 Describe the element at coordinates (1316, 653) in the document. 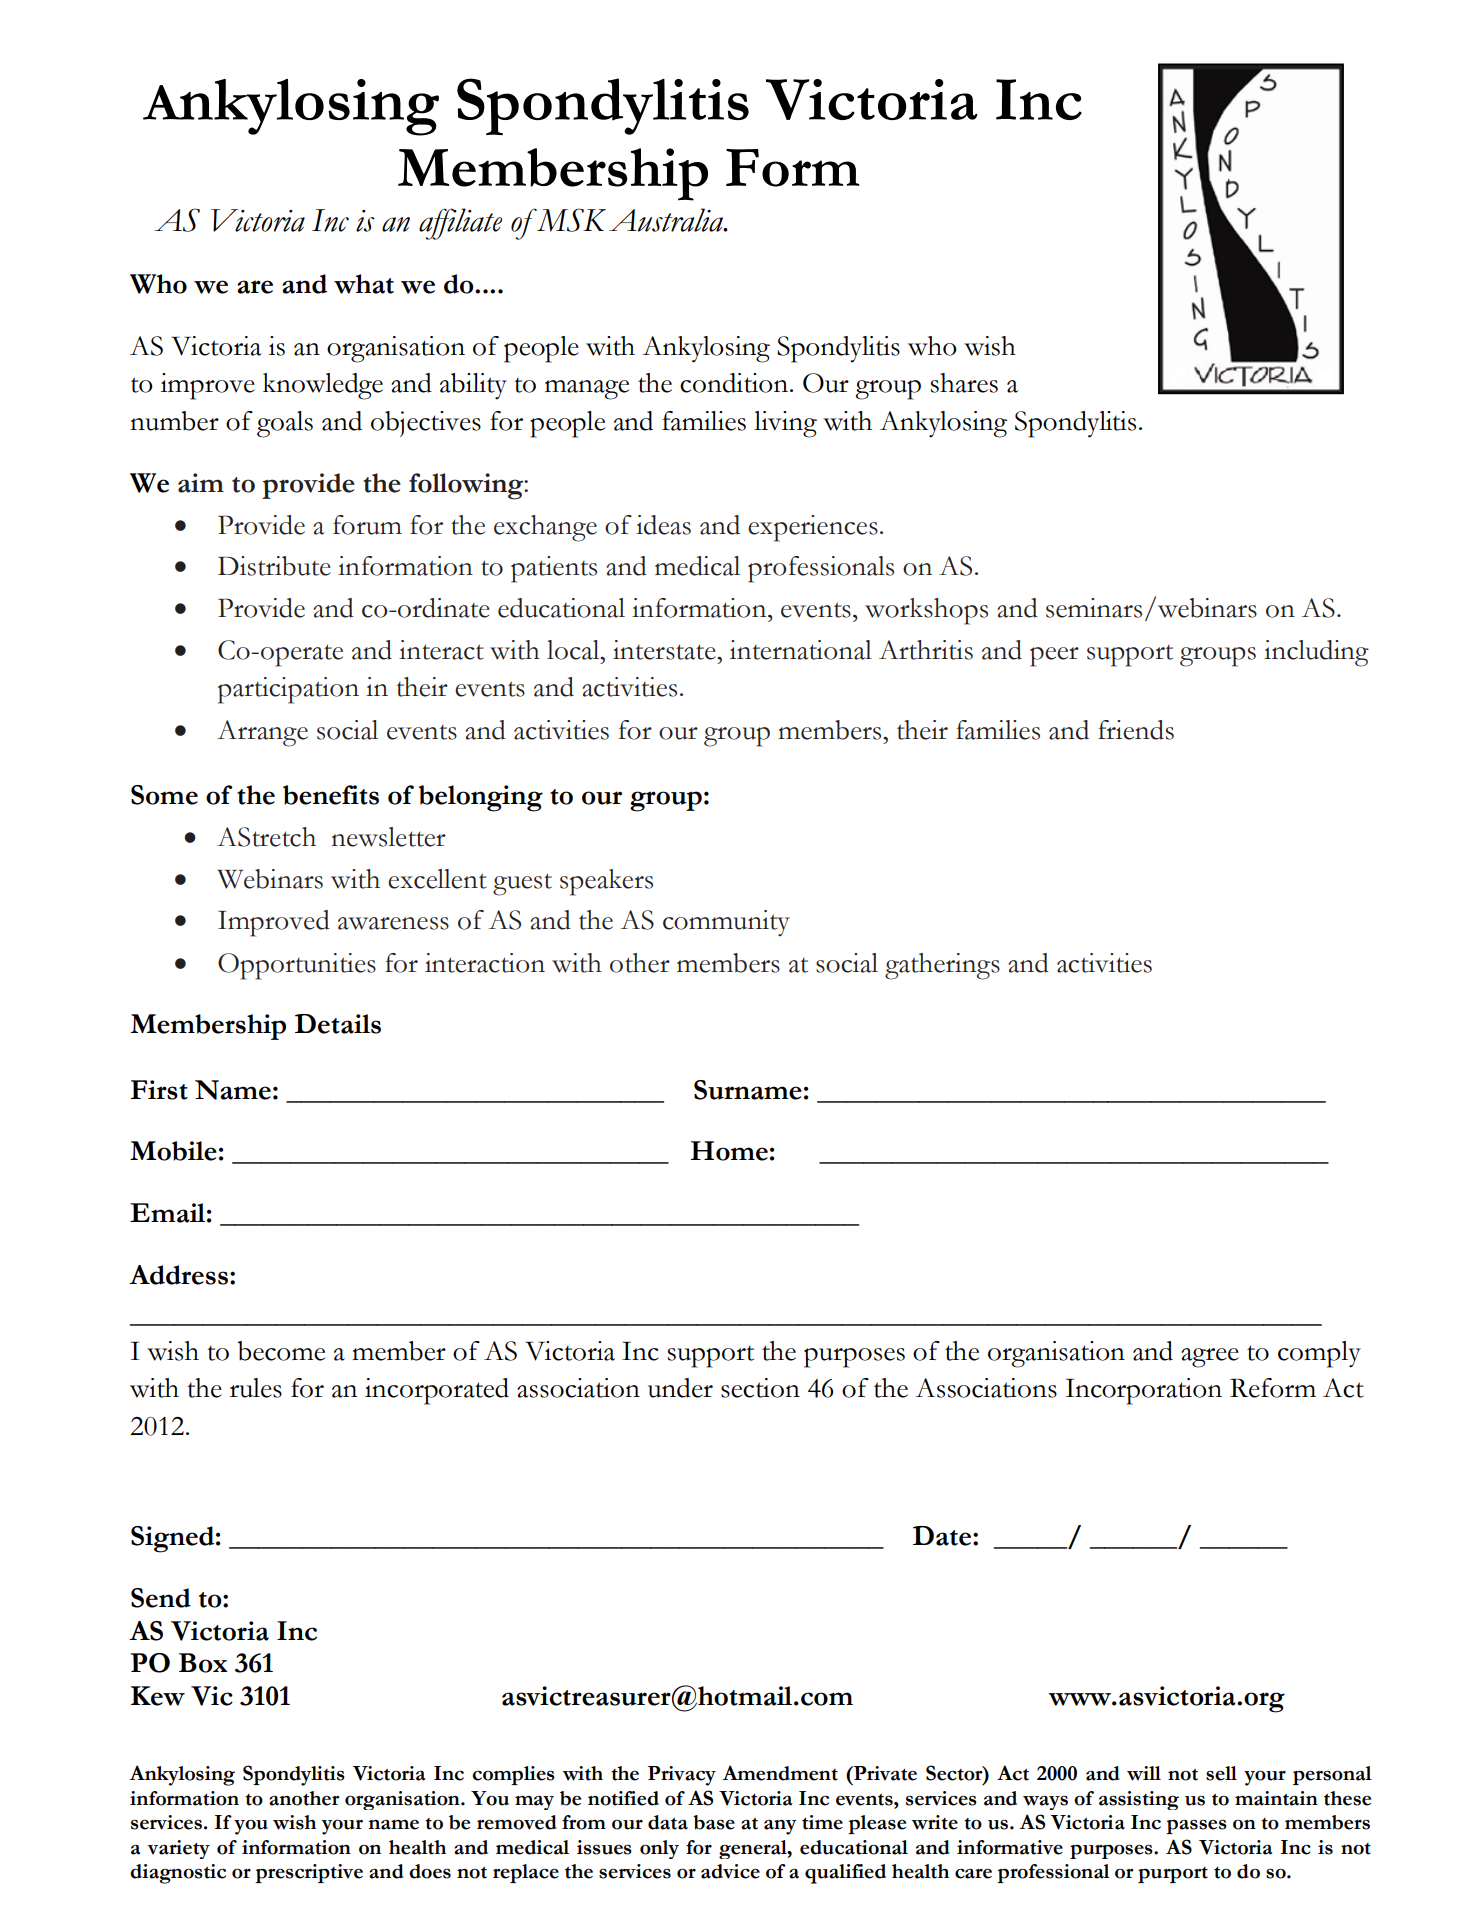

I see `including` at that location.
